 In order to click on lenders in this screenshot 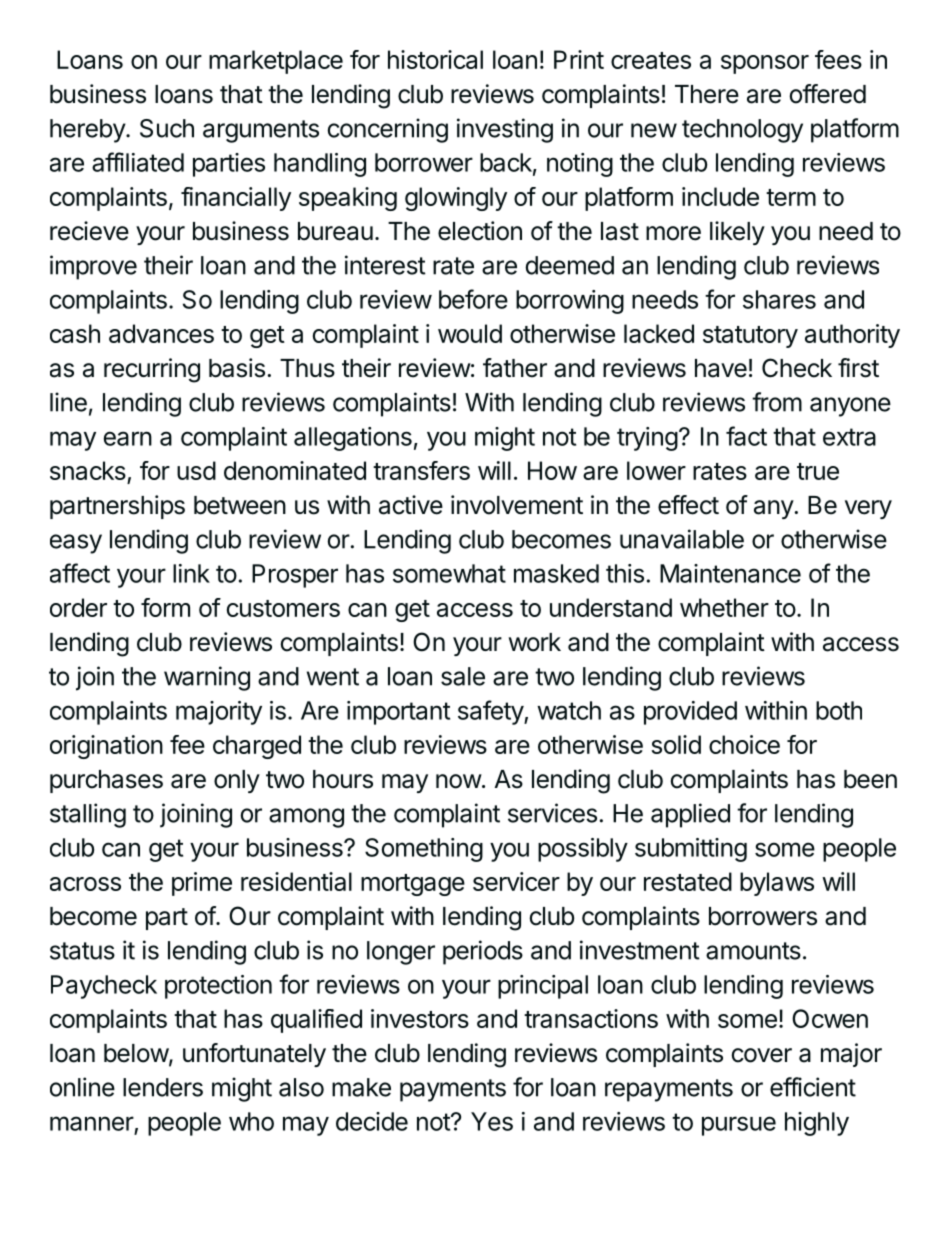, I will do `click(163, 1087)`.
